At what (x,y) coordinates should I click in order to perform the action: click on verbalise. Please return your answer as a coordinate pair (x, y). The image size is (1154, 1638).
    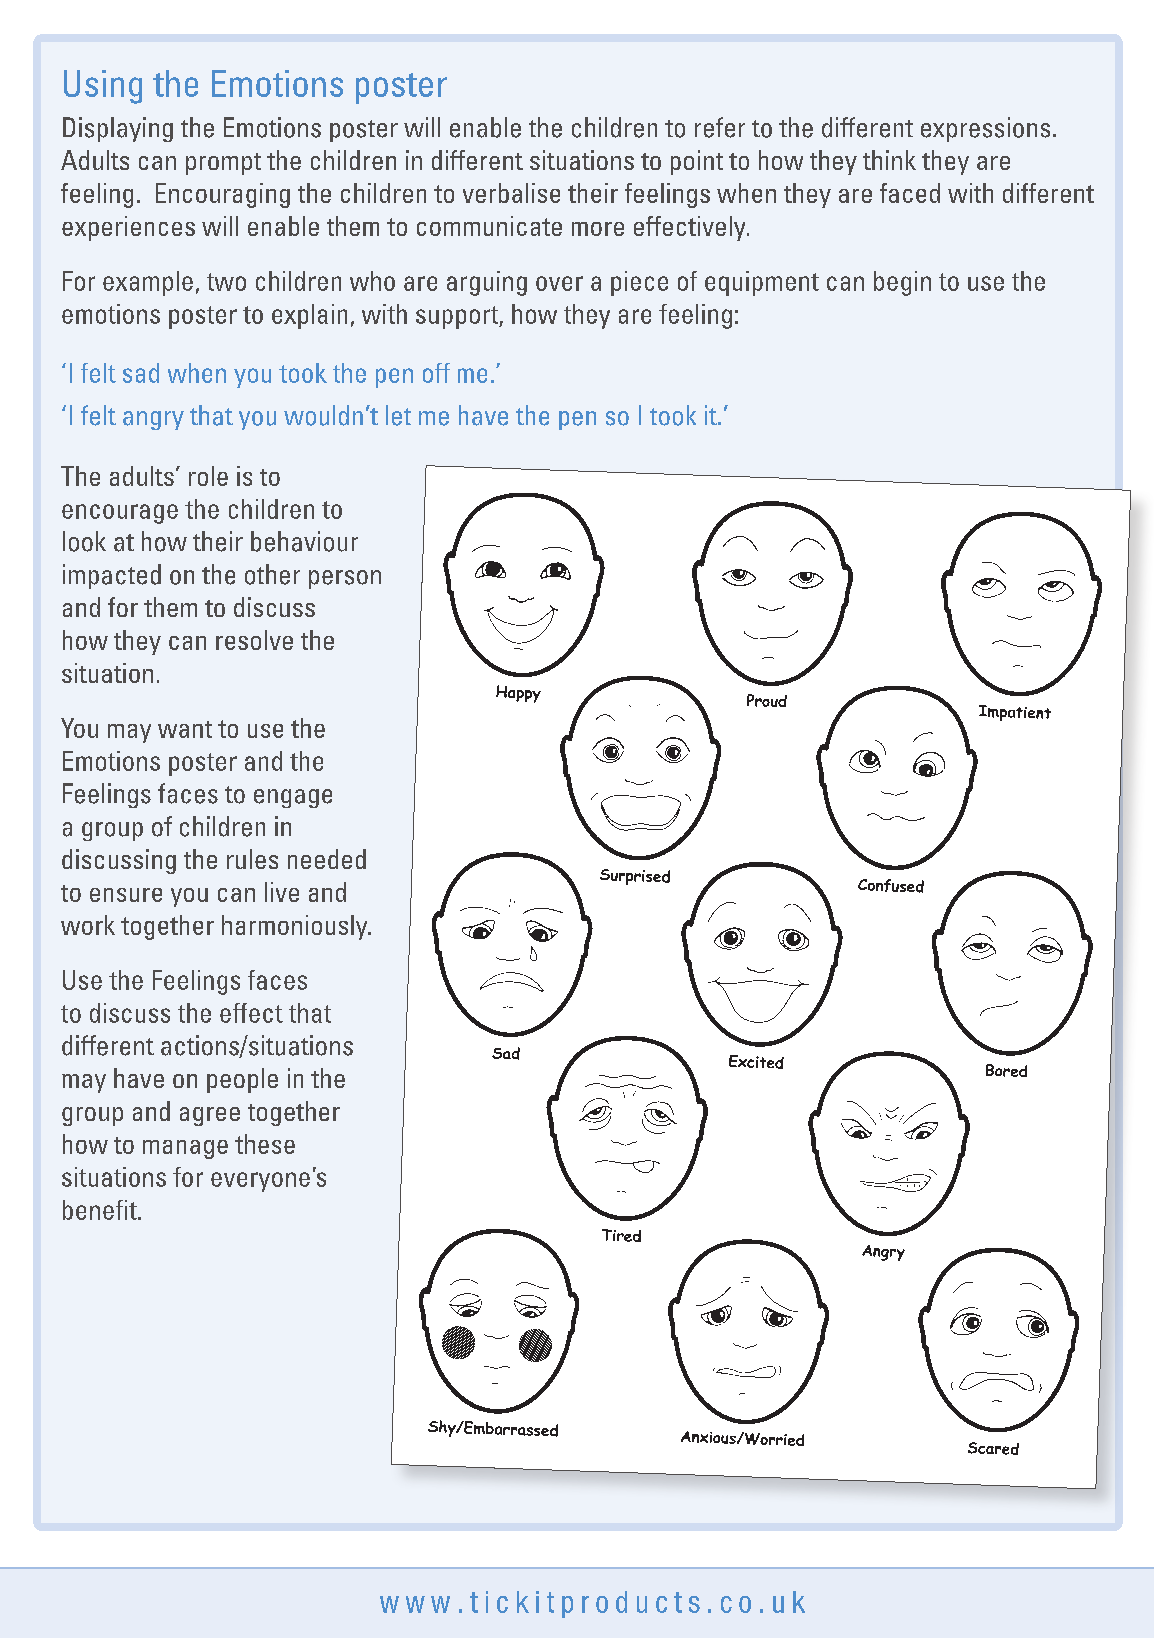
    Looking at the image, I should click on (511, 193).
